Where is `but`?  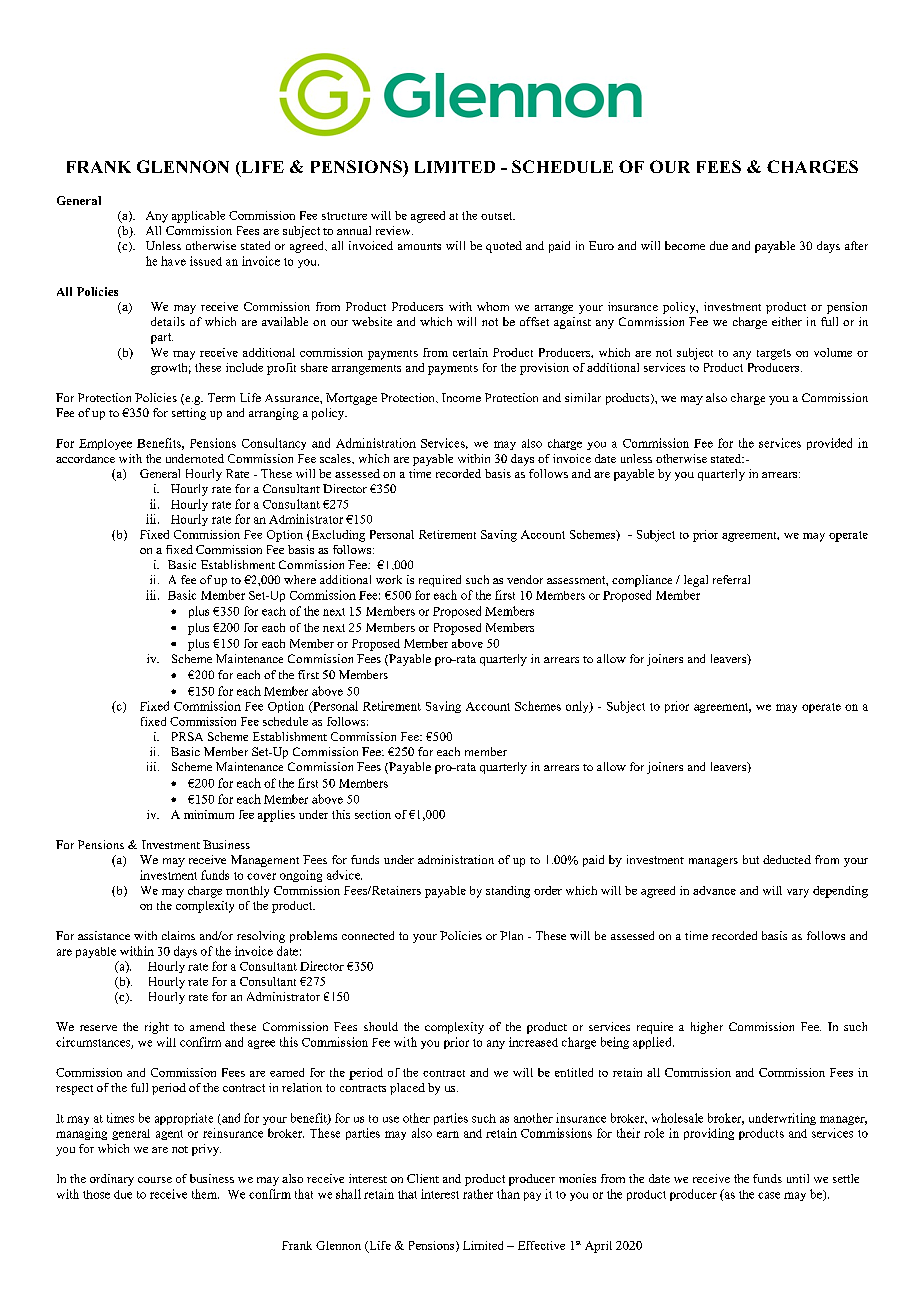 but is located at coordinates (751, 859).
